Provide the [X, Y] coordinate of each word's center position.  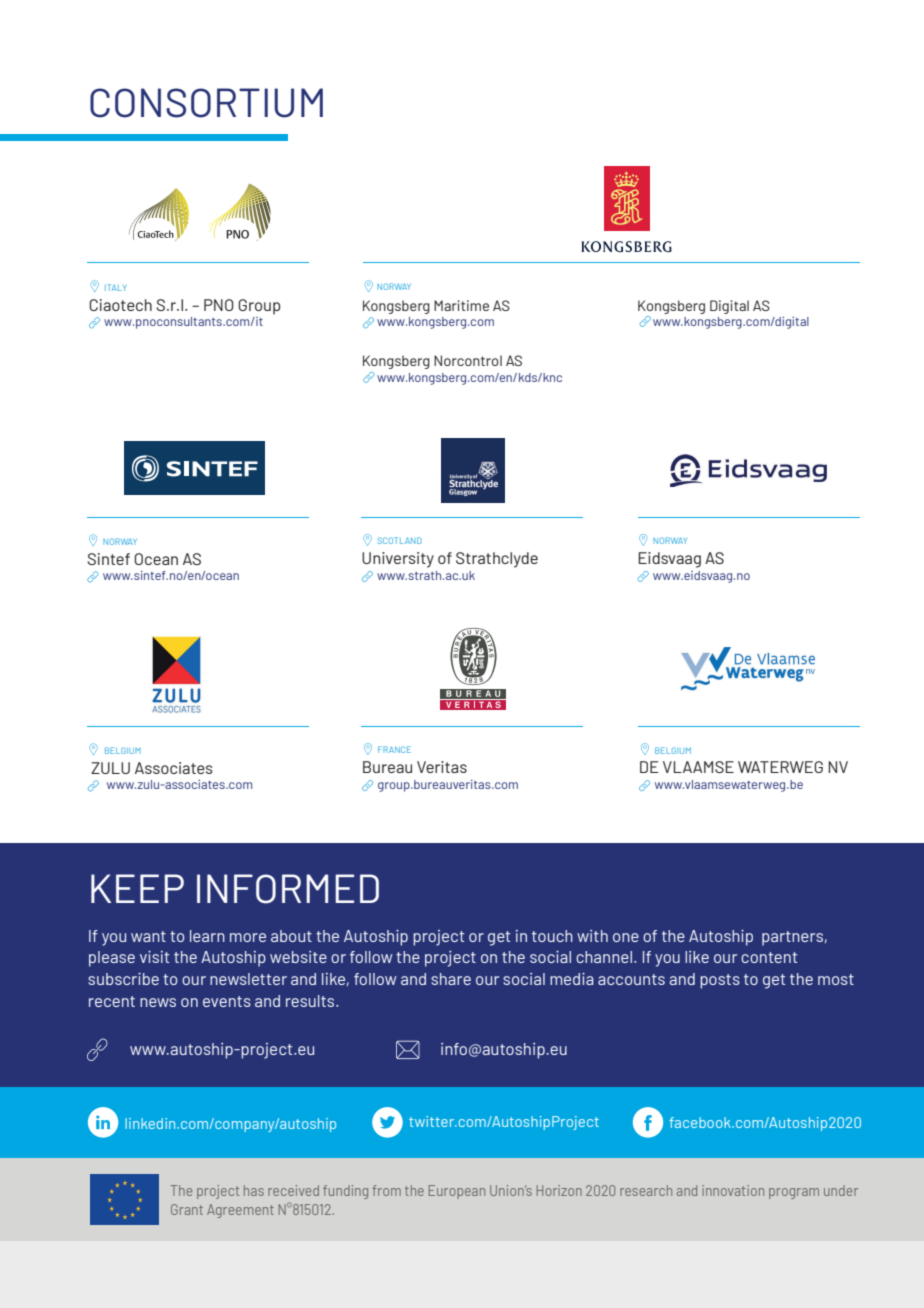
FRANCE [394, 749]
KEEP [137, 888]
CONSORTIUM [206, 103]
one [626, 937]
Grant [187, 1209]
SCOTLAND [399, 540]
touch [552, 936]
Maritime [461, 305]
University [398, 560]
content [769, 957]
